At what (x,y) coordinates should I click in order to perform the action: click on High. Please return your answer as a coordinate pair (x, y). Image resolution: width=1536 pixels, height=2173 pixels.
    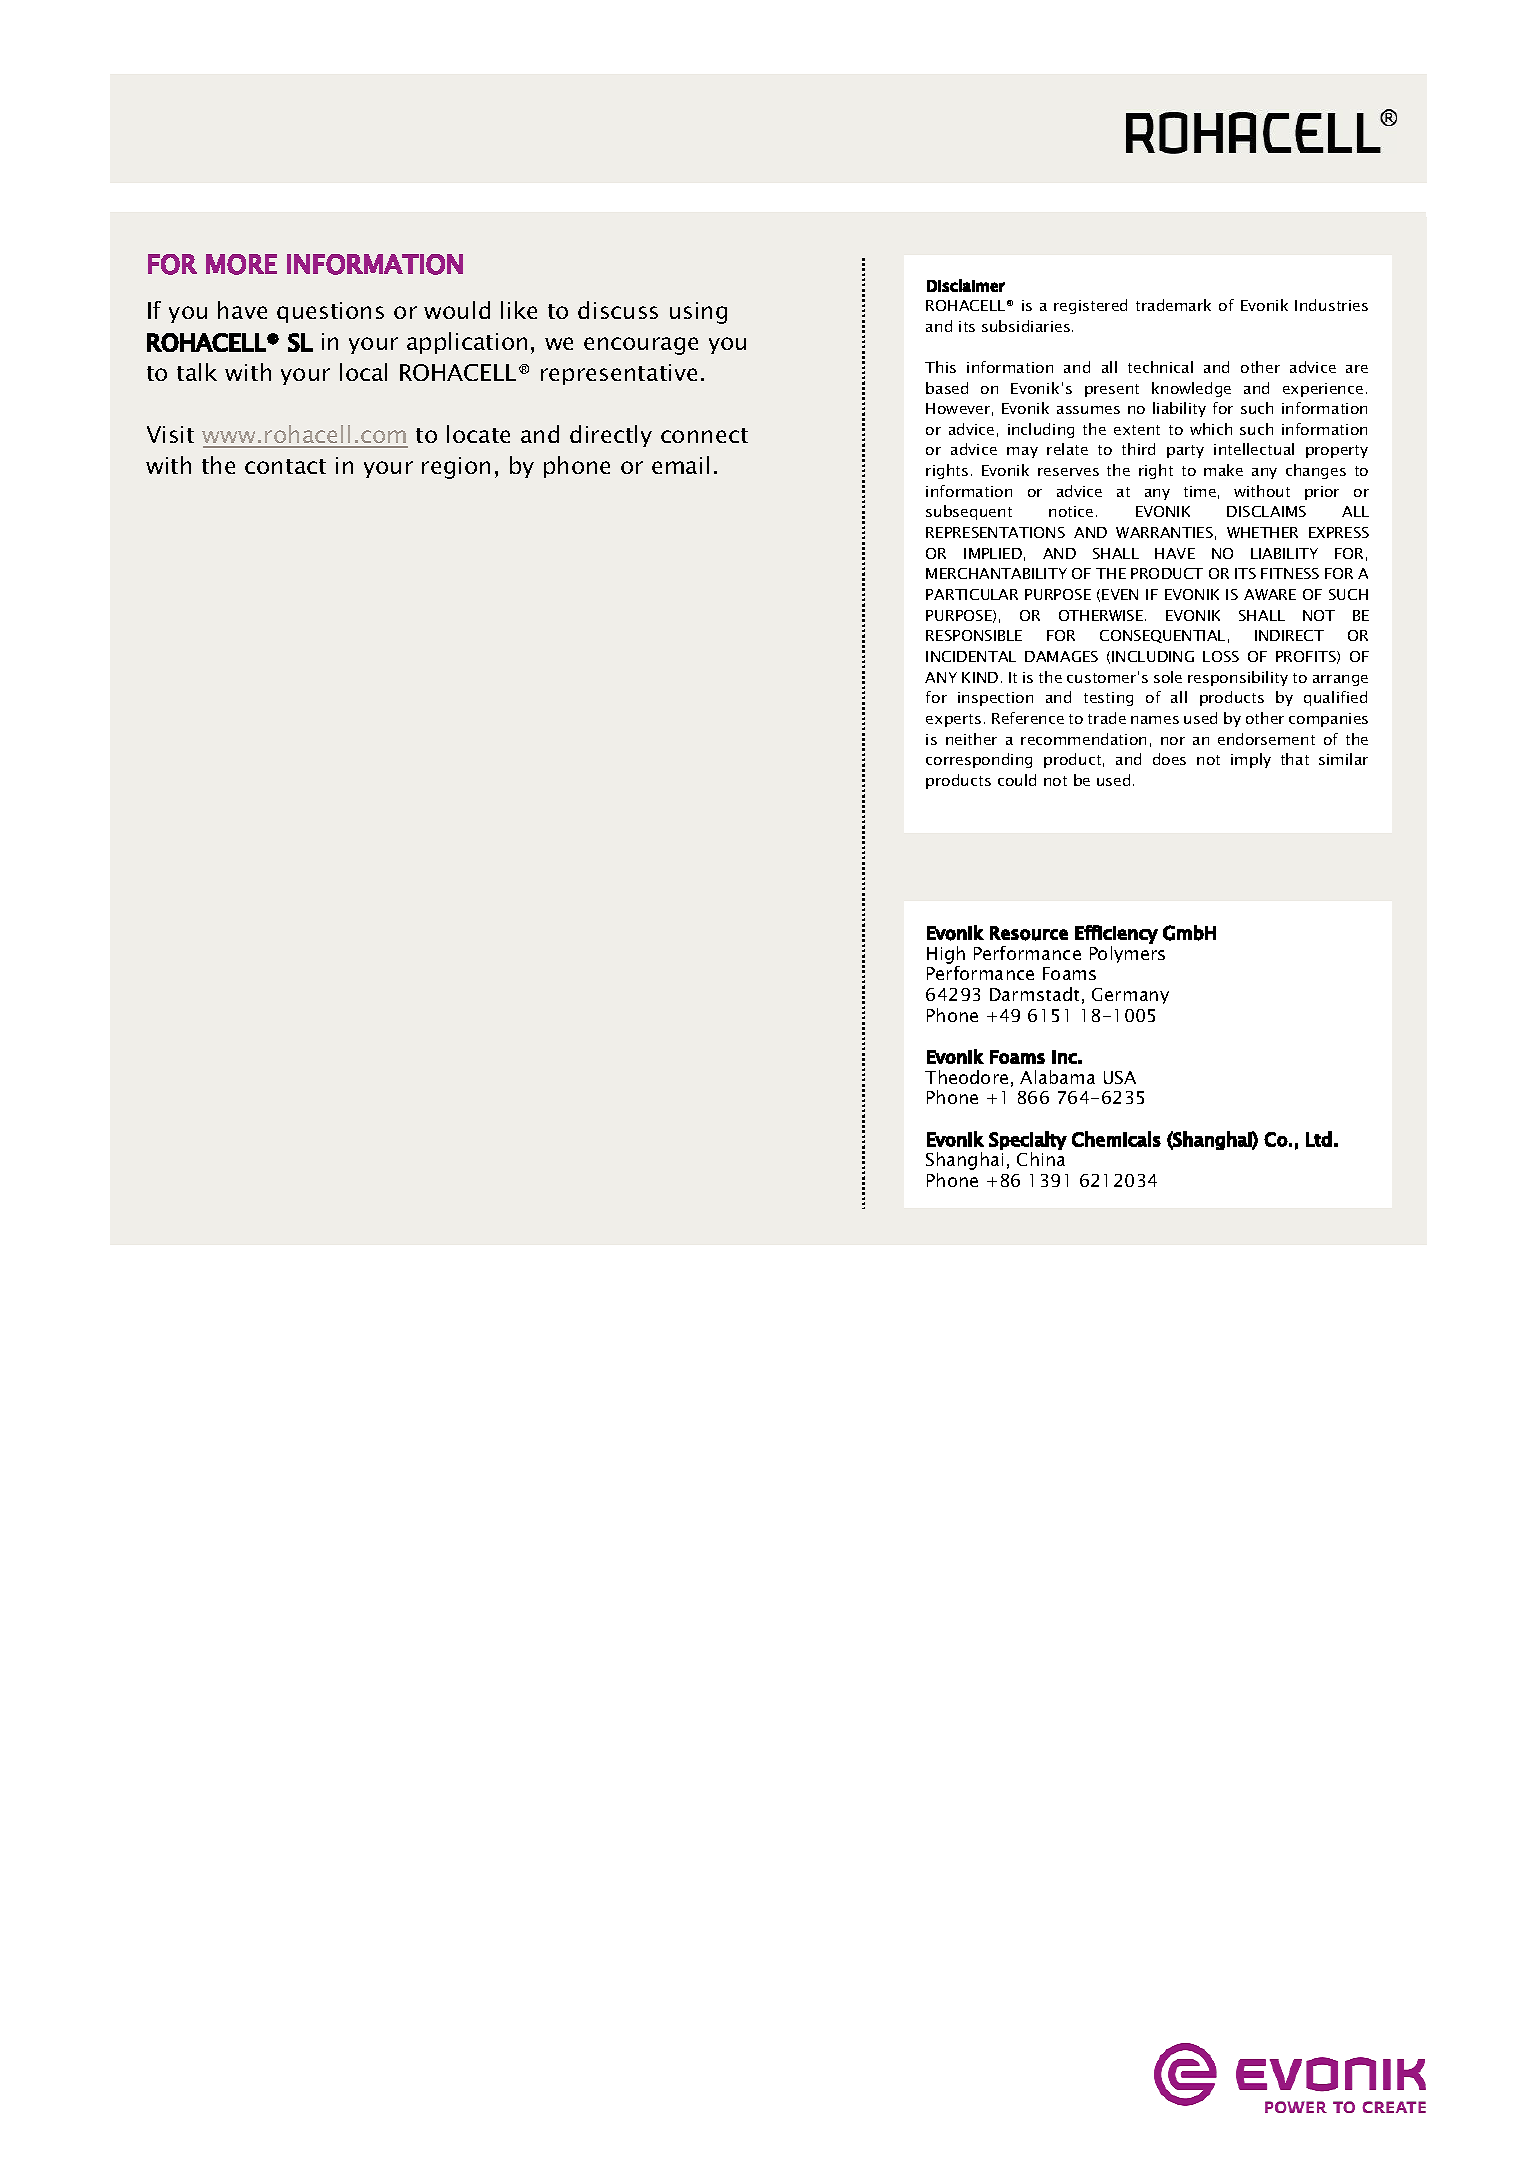
    Looking at the image, I should click on (946, 955).
